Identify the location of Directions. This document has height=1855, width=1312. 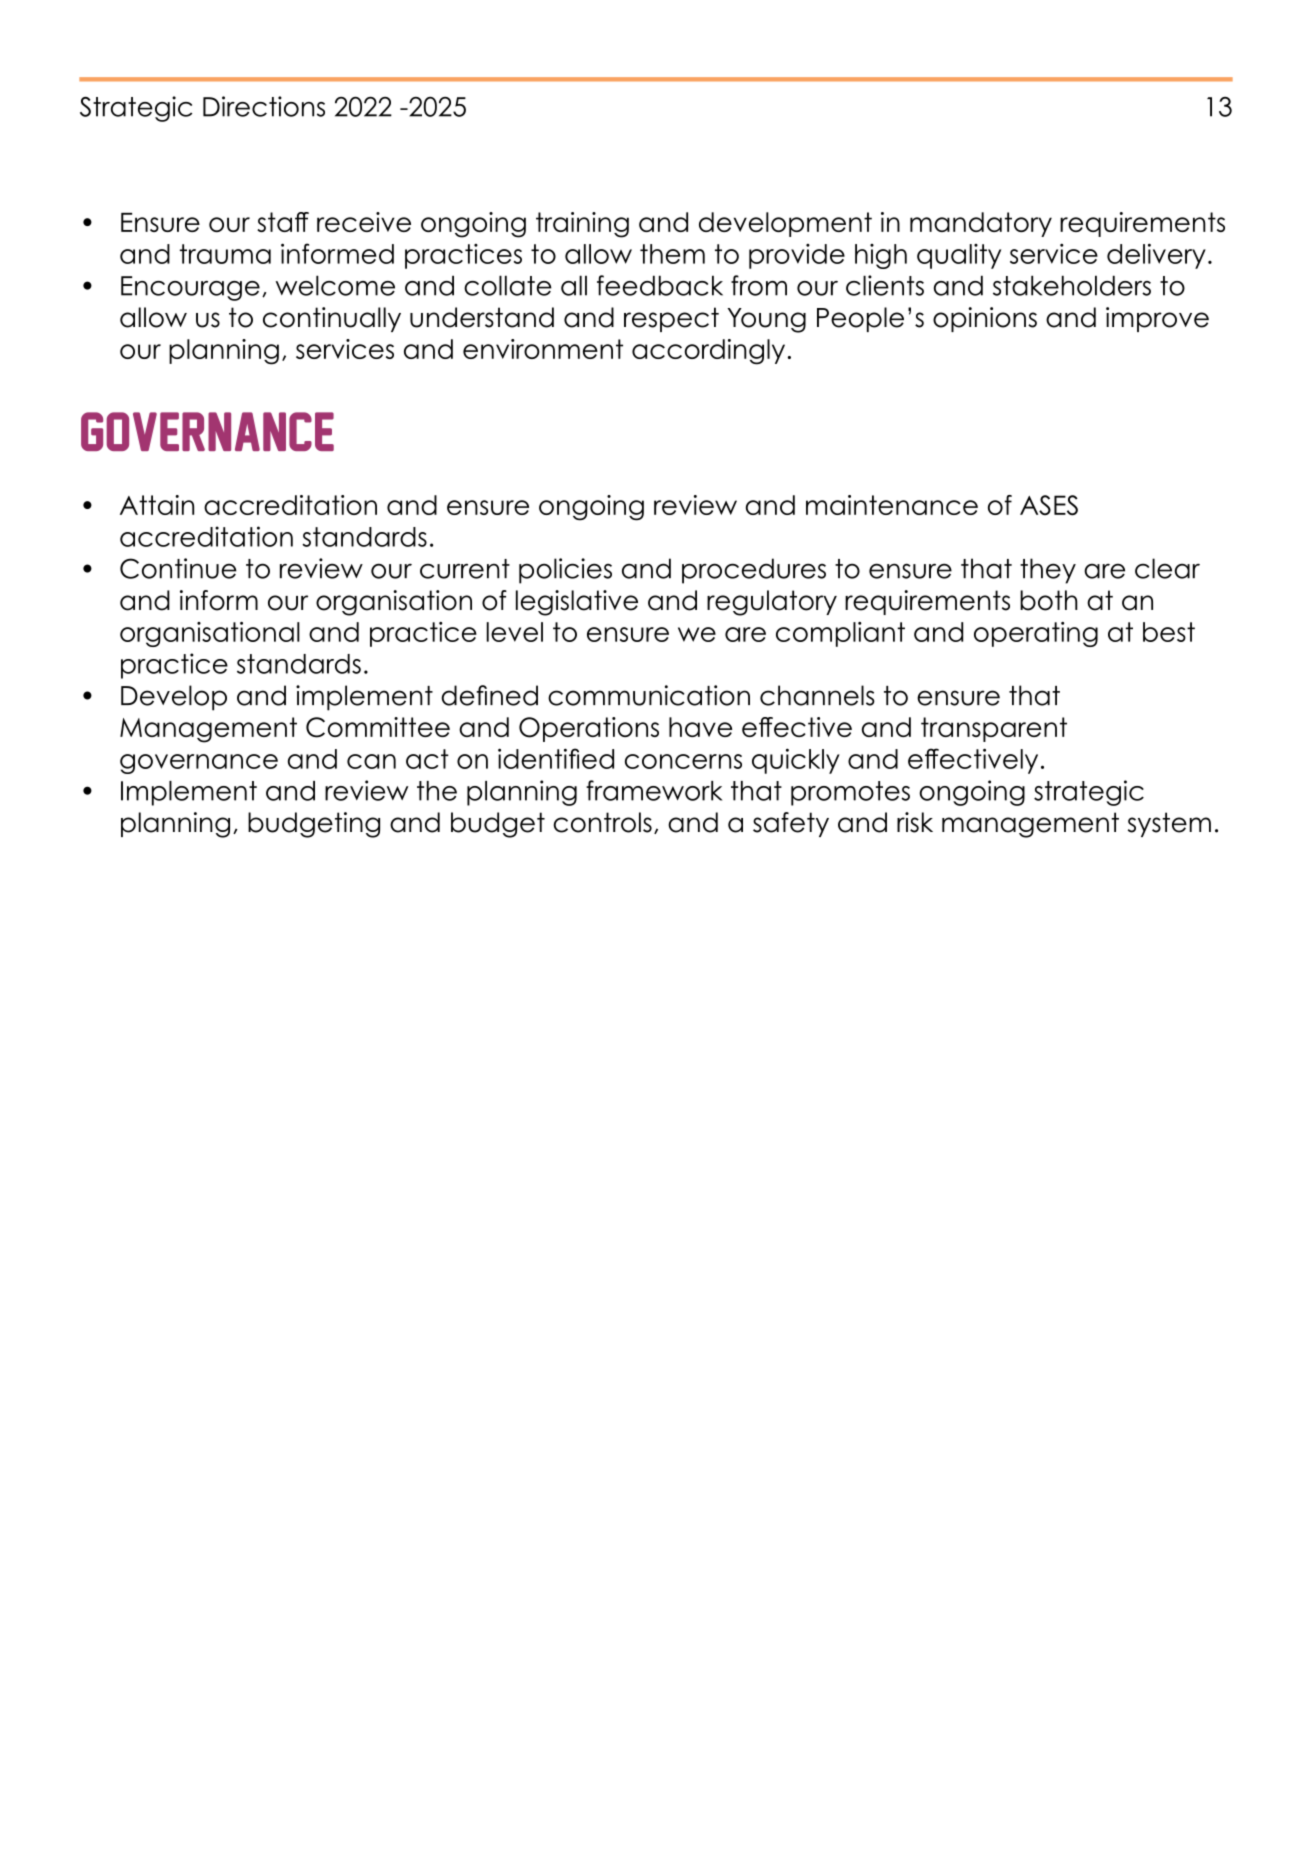
(264, 106).
